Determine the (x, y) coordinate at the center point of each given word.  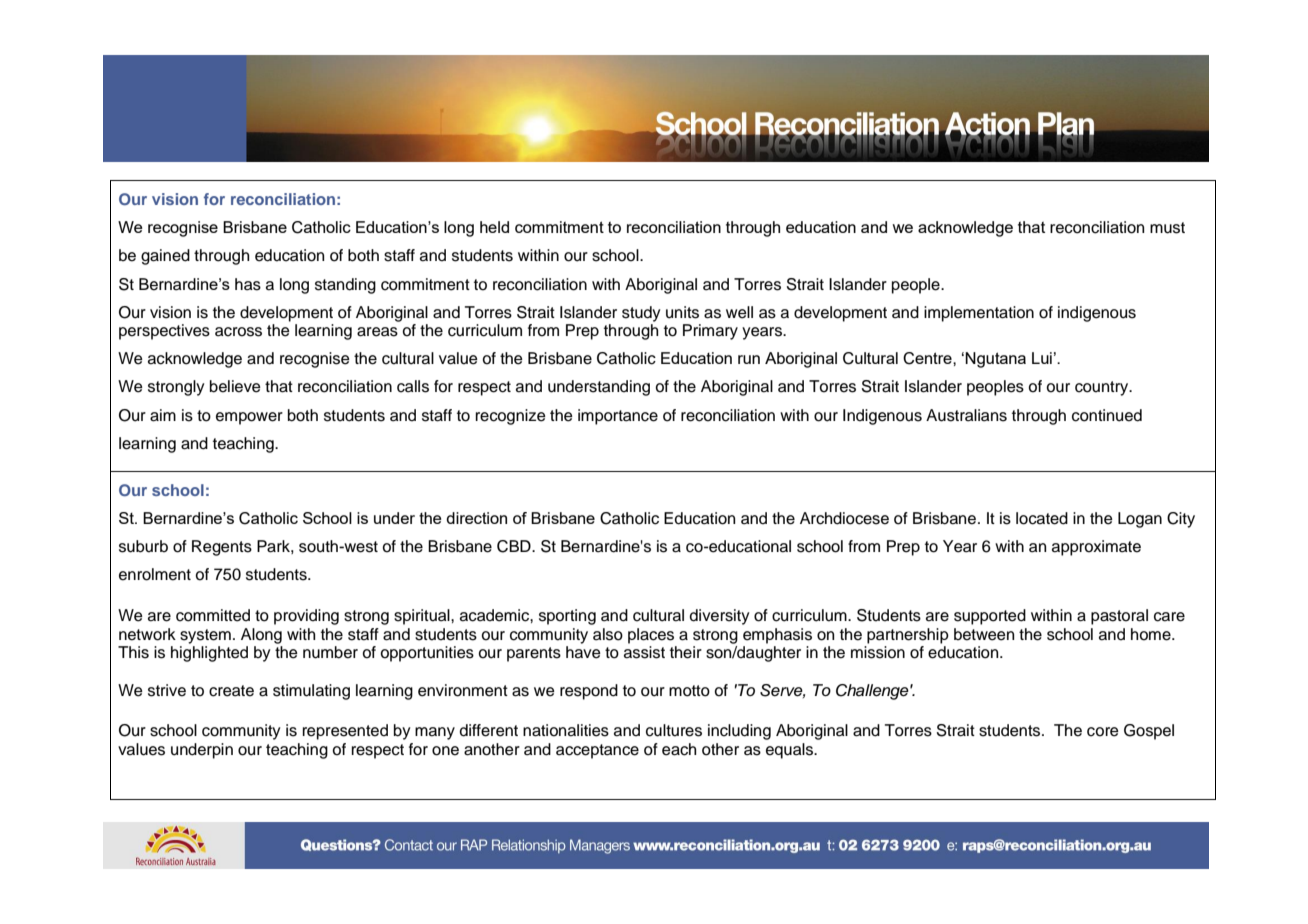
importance (618, 417)
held (494, 227)
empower (249, 418)
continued (1107, 415)
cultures (674, 730)
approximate (1096, 548)
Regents (222, 548)
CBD (515, 546)
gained (165, 257)
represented (345, 732)
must (1167, 228)
